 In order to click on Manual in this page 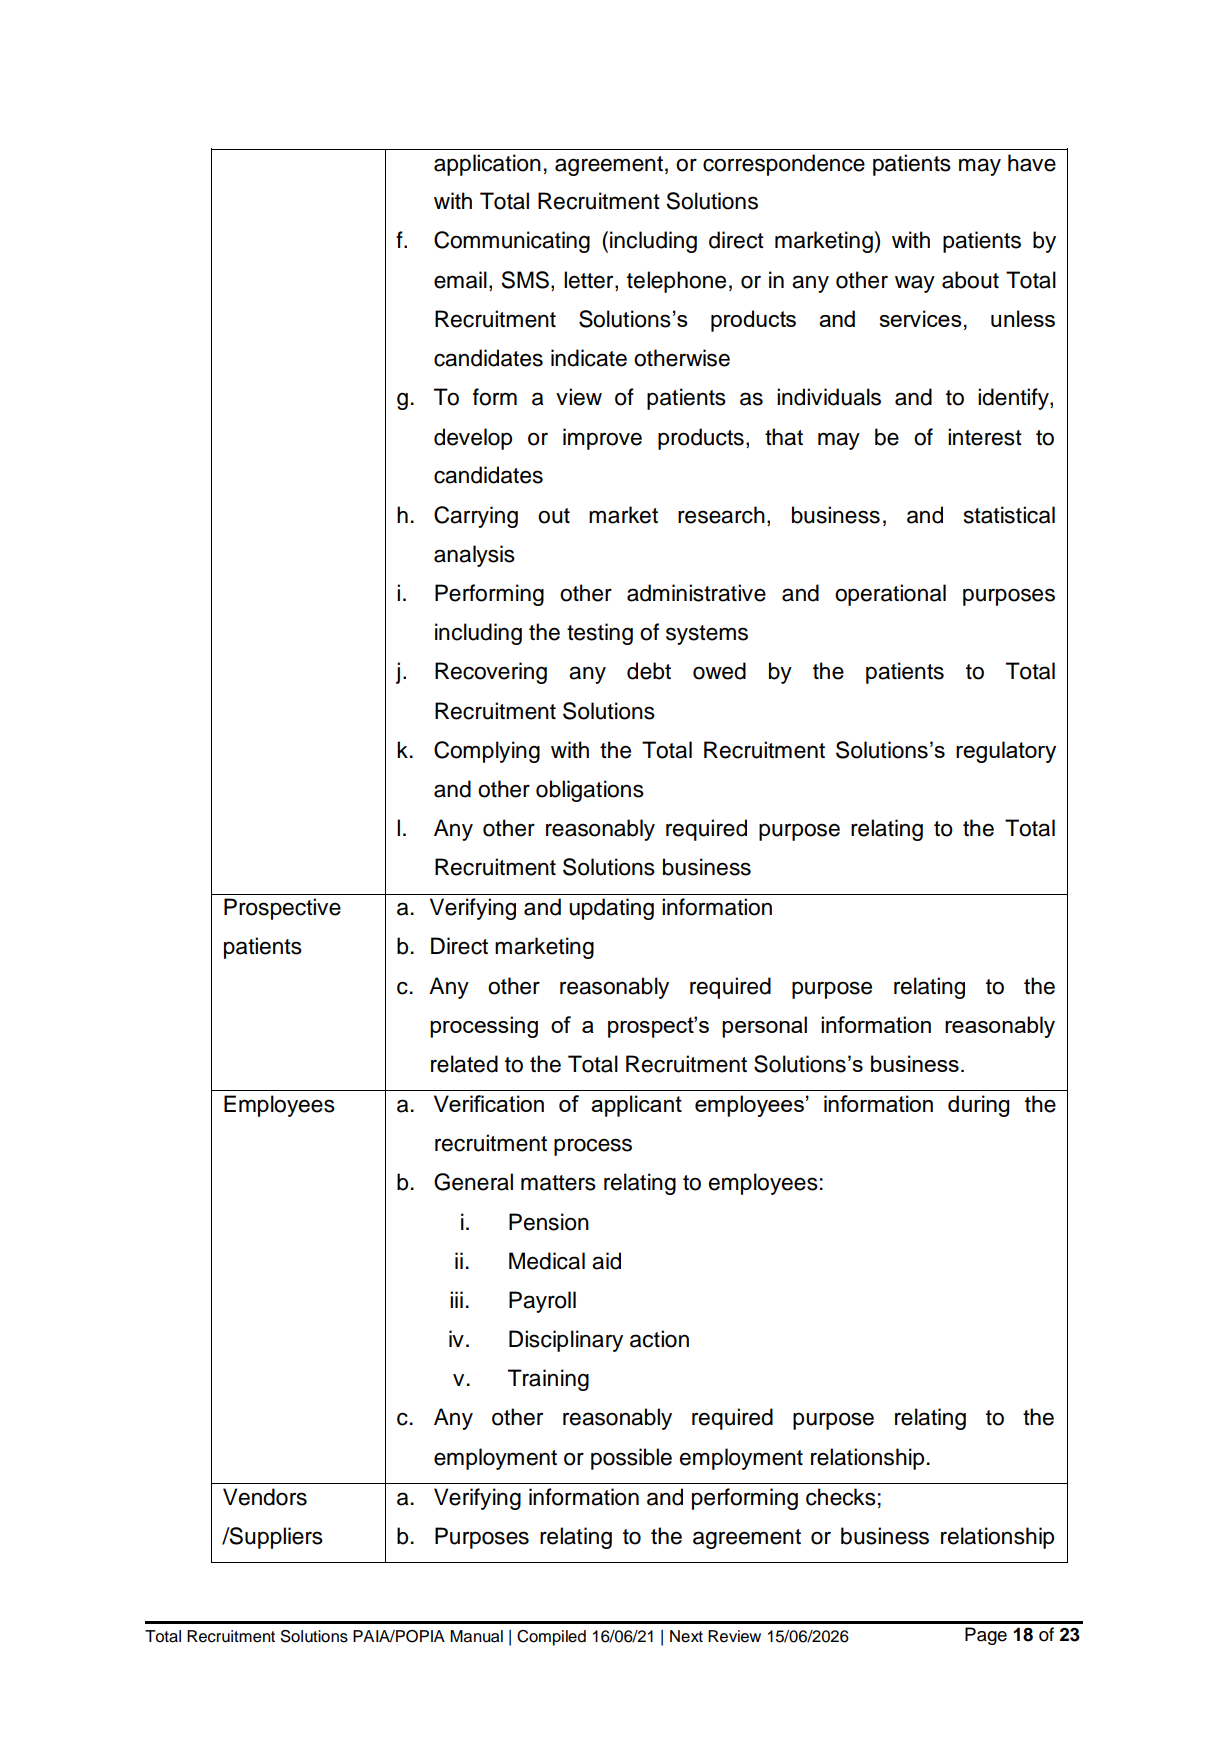, I will do `click(476, 1636)`.
